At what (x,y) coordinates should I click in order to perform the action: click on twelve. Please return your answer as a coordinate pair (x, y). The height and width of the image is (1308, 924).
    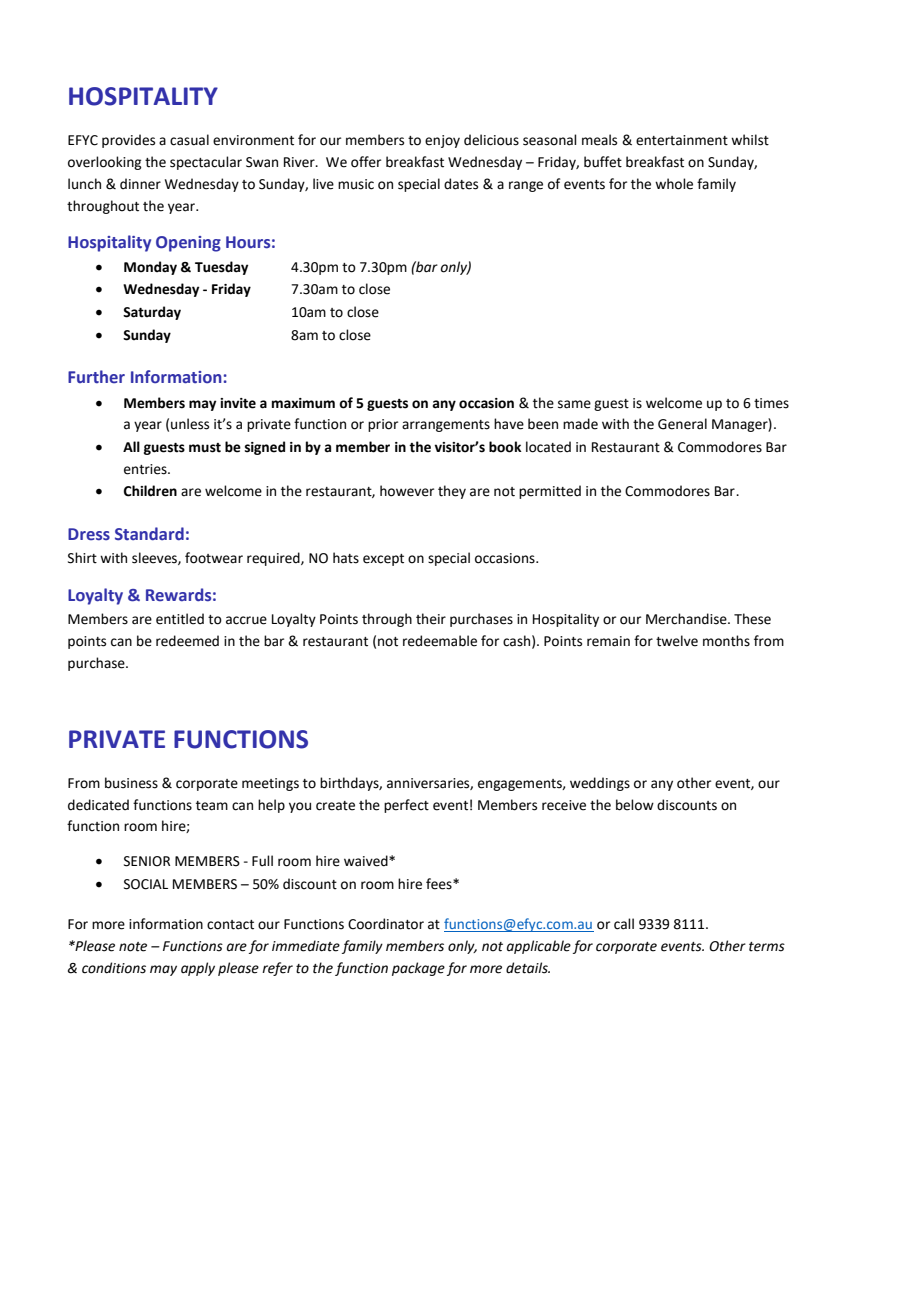
    Looking at the image, I should click on (677, 641).
